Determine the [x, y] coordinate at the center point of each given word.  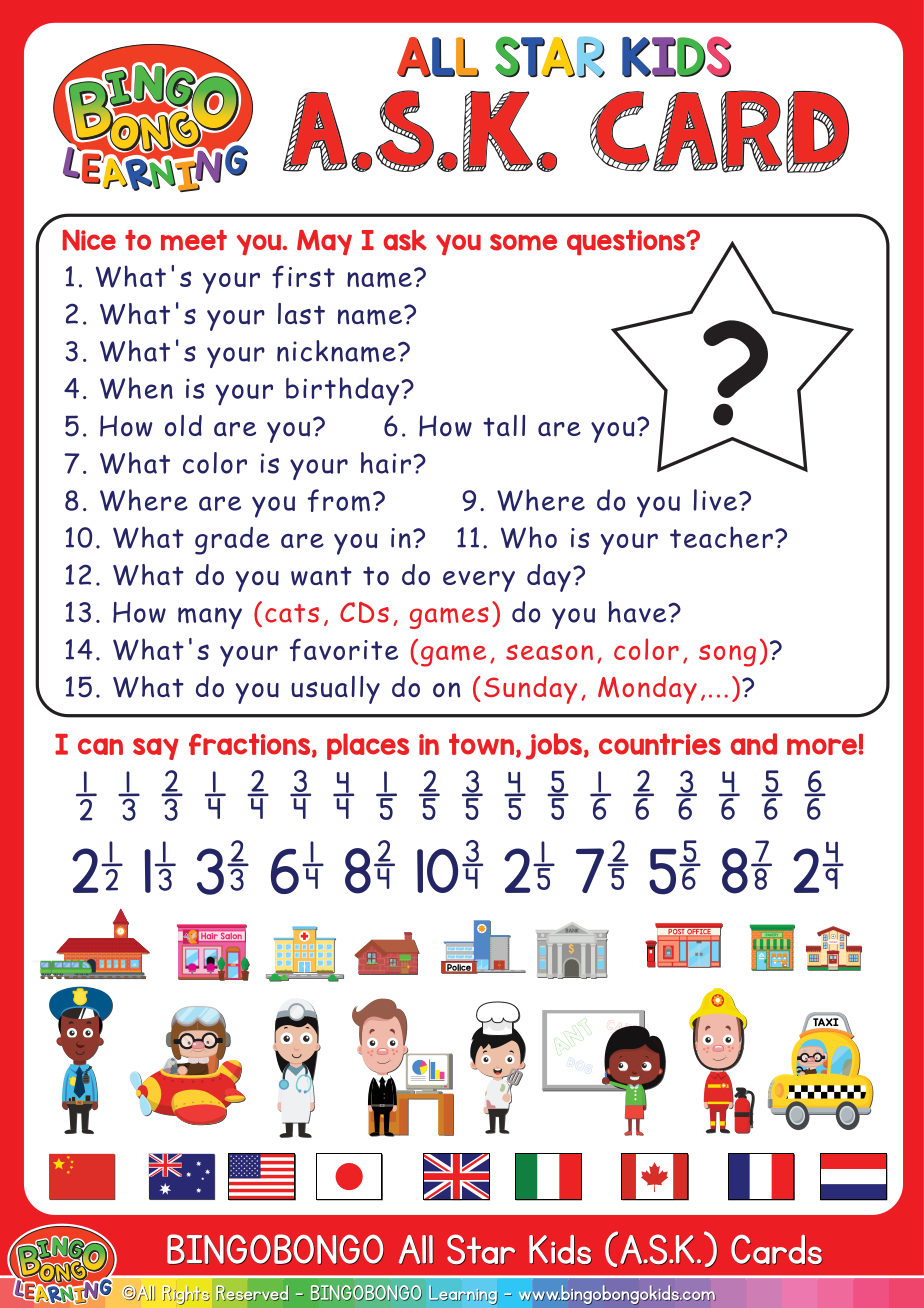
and [754, 744]
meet [194, 240]
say [156, 749]
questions [627, 243]
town [483, 745]
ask [405, 240]
